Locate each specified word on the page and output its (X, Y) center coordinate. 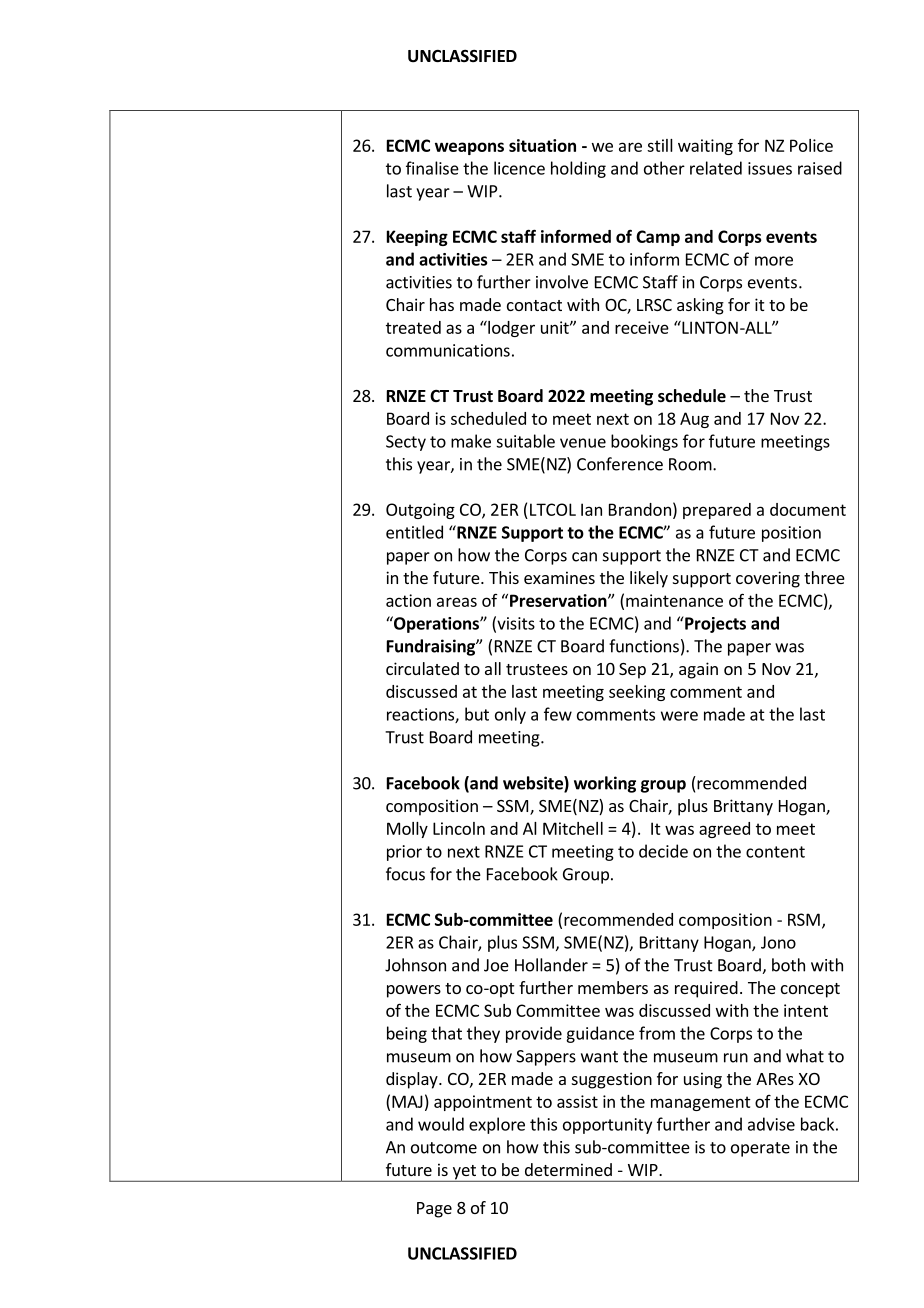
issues (770, 168)
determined (568, 1169)
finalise (432, 168)
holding (578, 169)
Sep (632, 671)
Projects (714, 624)
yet (464, 1173)
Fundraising (432, 647)
